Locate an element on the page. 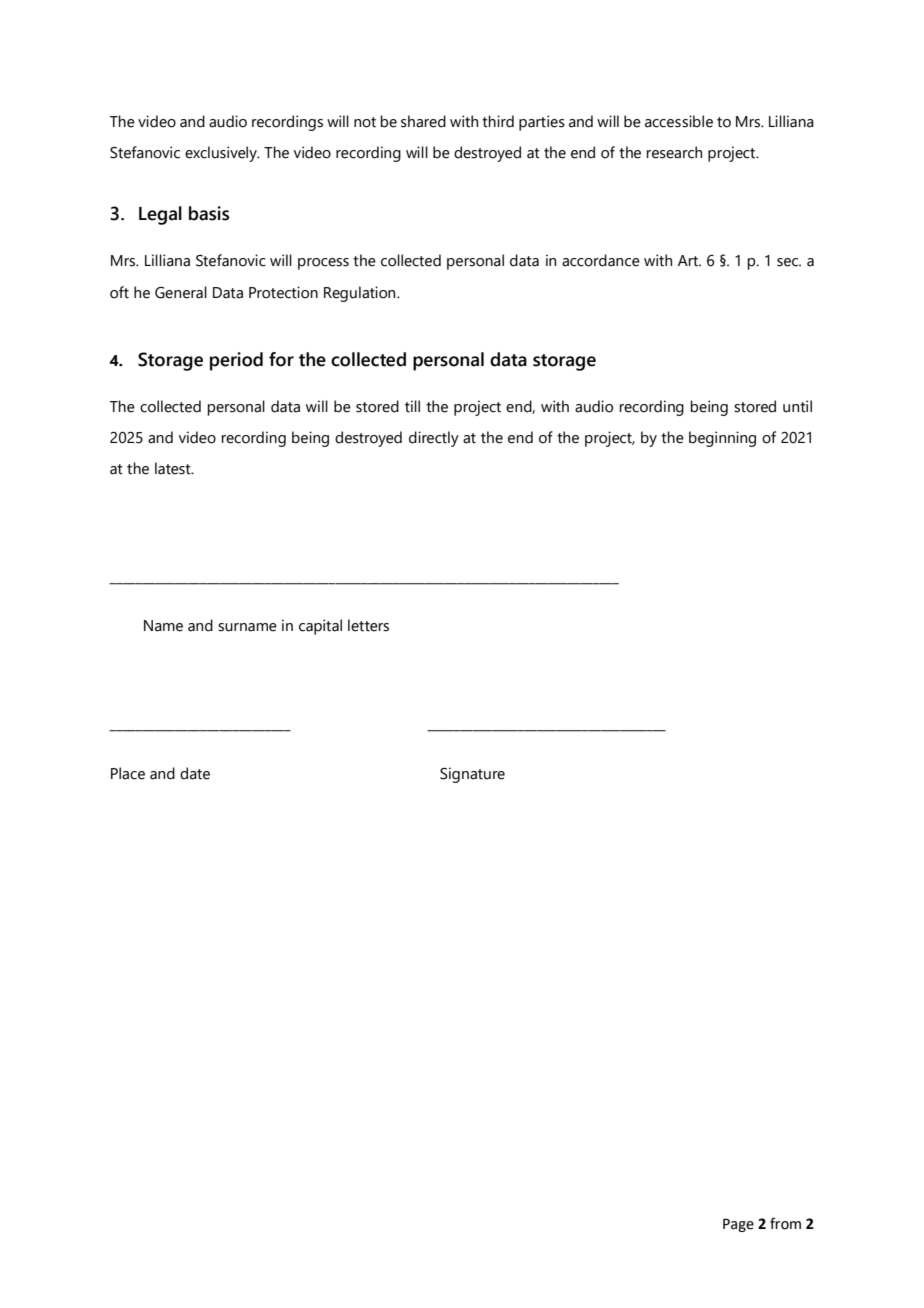  exclusively is located at coordinates (222, 154).
